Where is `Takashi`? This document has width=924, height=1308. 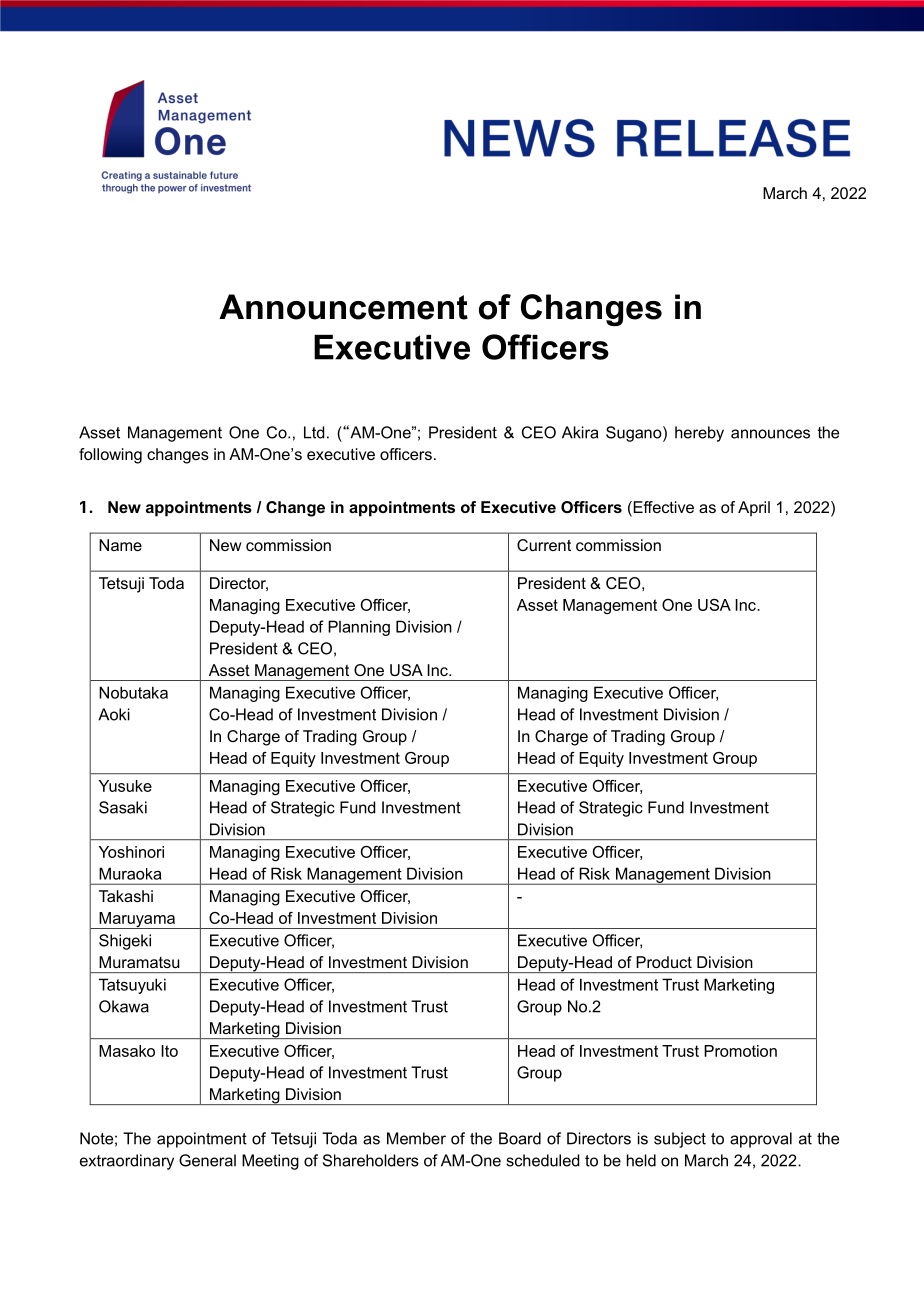 Takashi is located at coordinates (126, 896).
